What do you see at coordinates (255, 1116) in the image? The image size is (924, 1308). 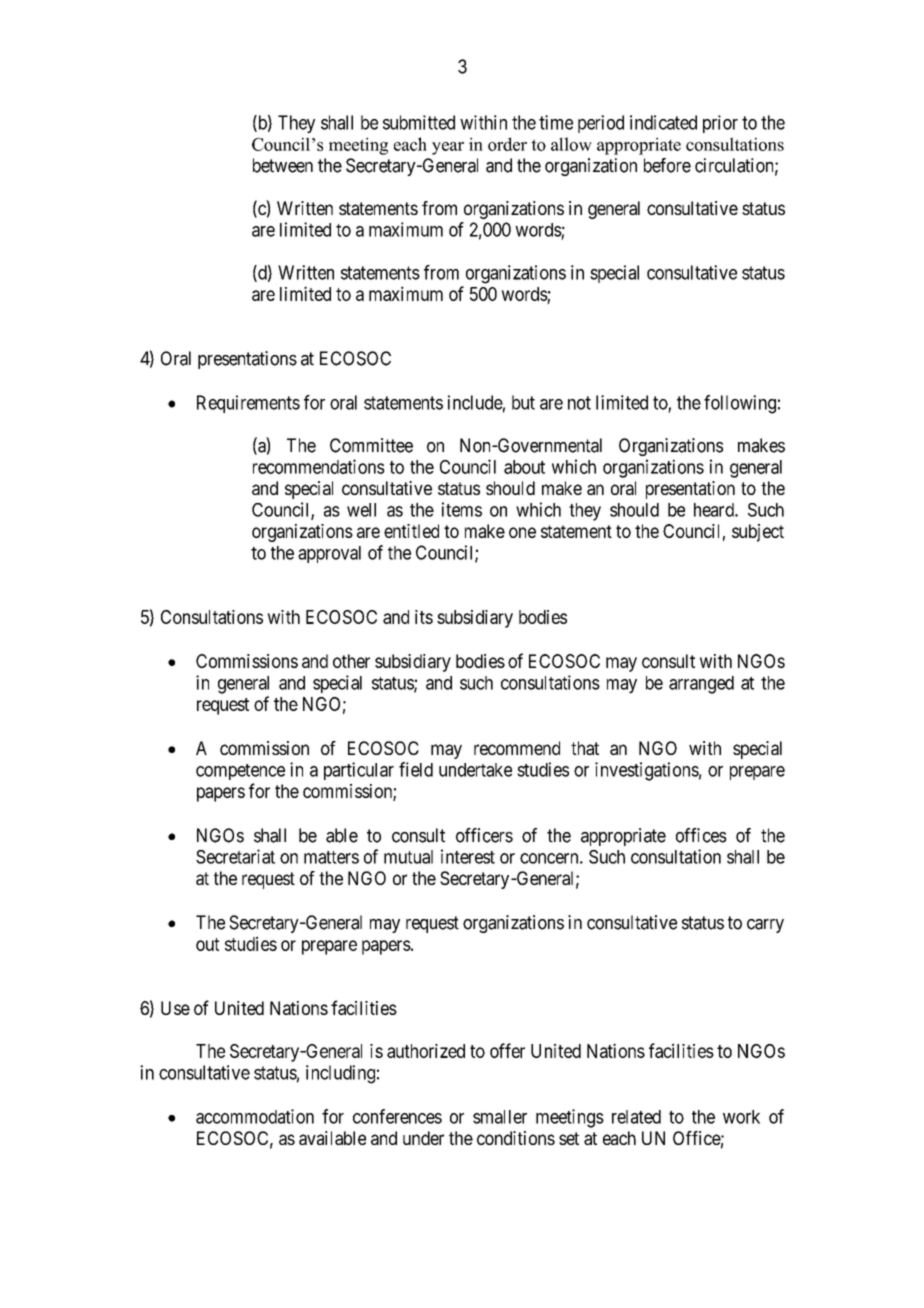 I see `accommodation` at bounding box center [255, 1116].
